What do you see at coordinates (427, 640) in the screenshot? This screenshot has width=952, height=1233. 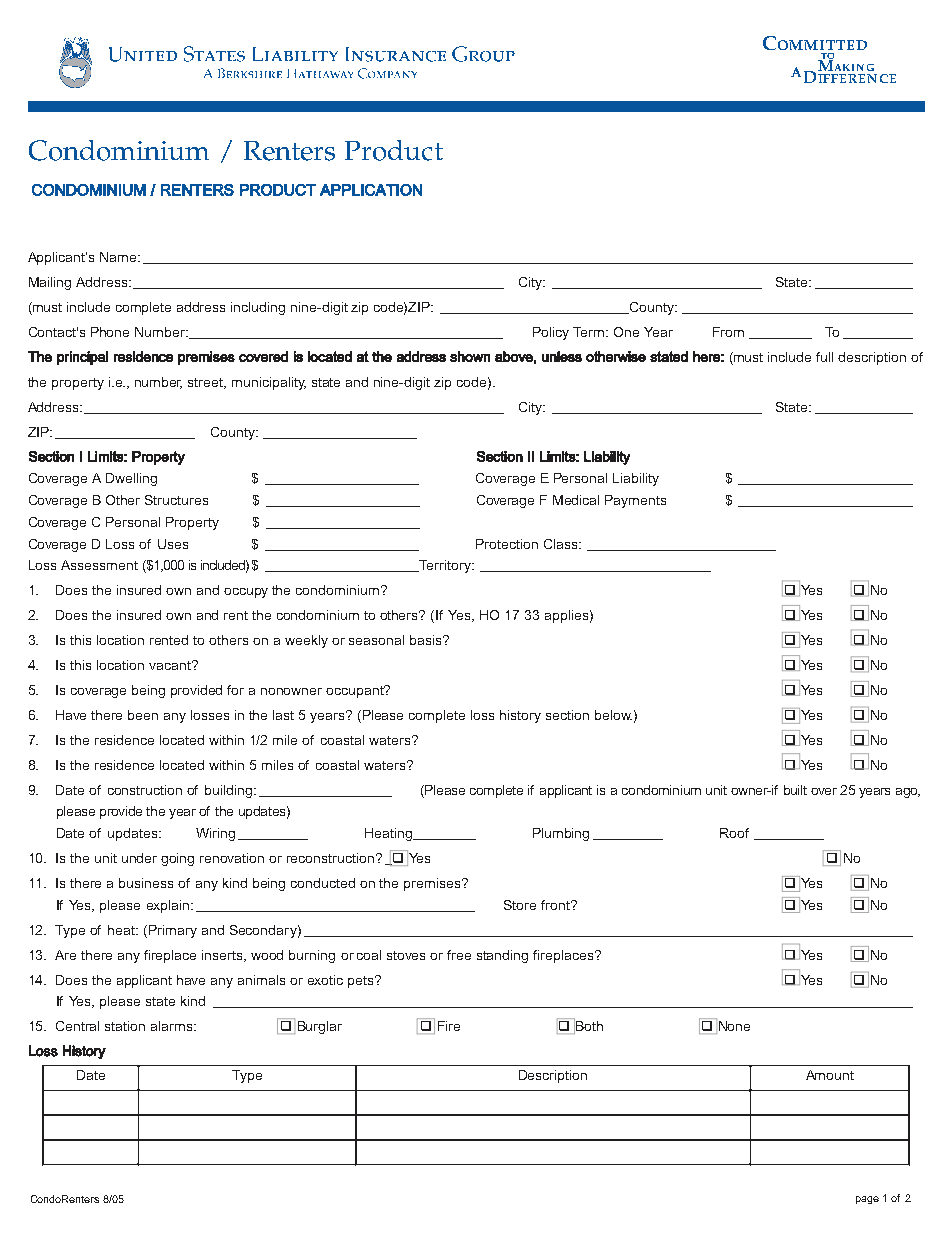 I see `basis` at bounding box center [427, 640].
